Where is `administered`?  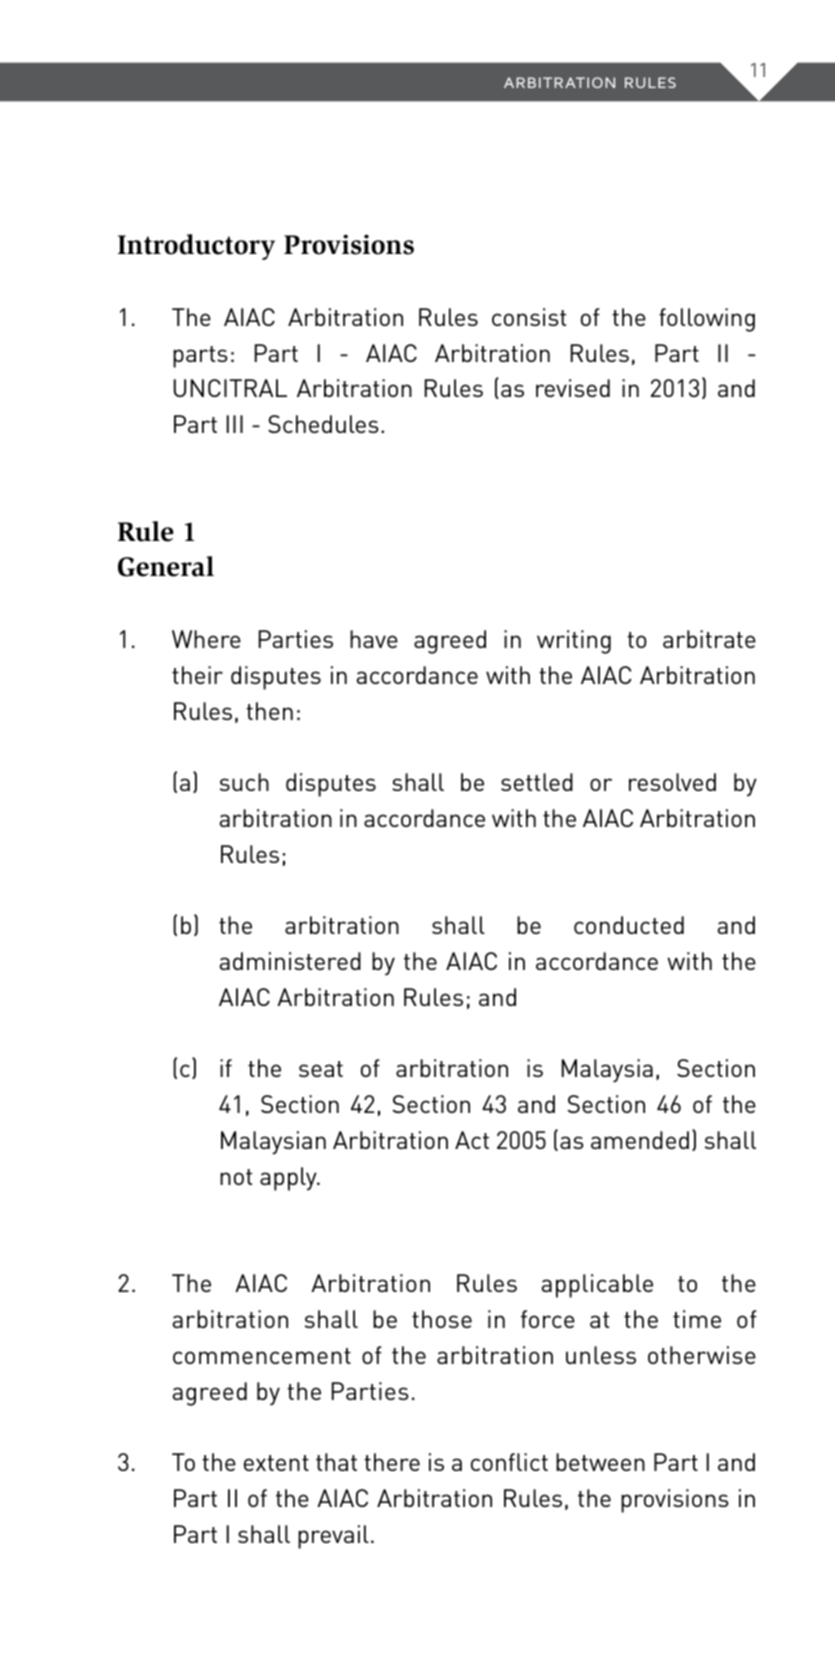 administered is located at coordinates (290, 961).
